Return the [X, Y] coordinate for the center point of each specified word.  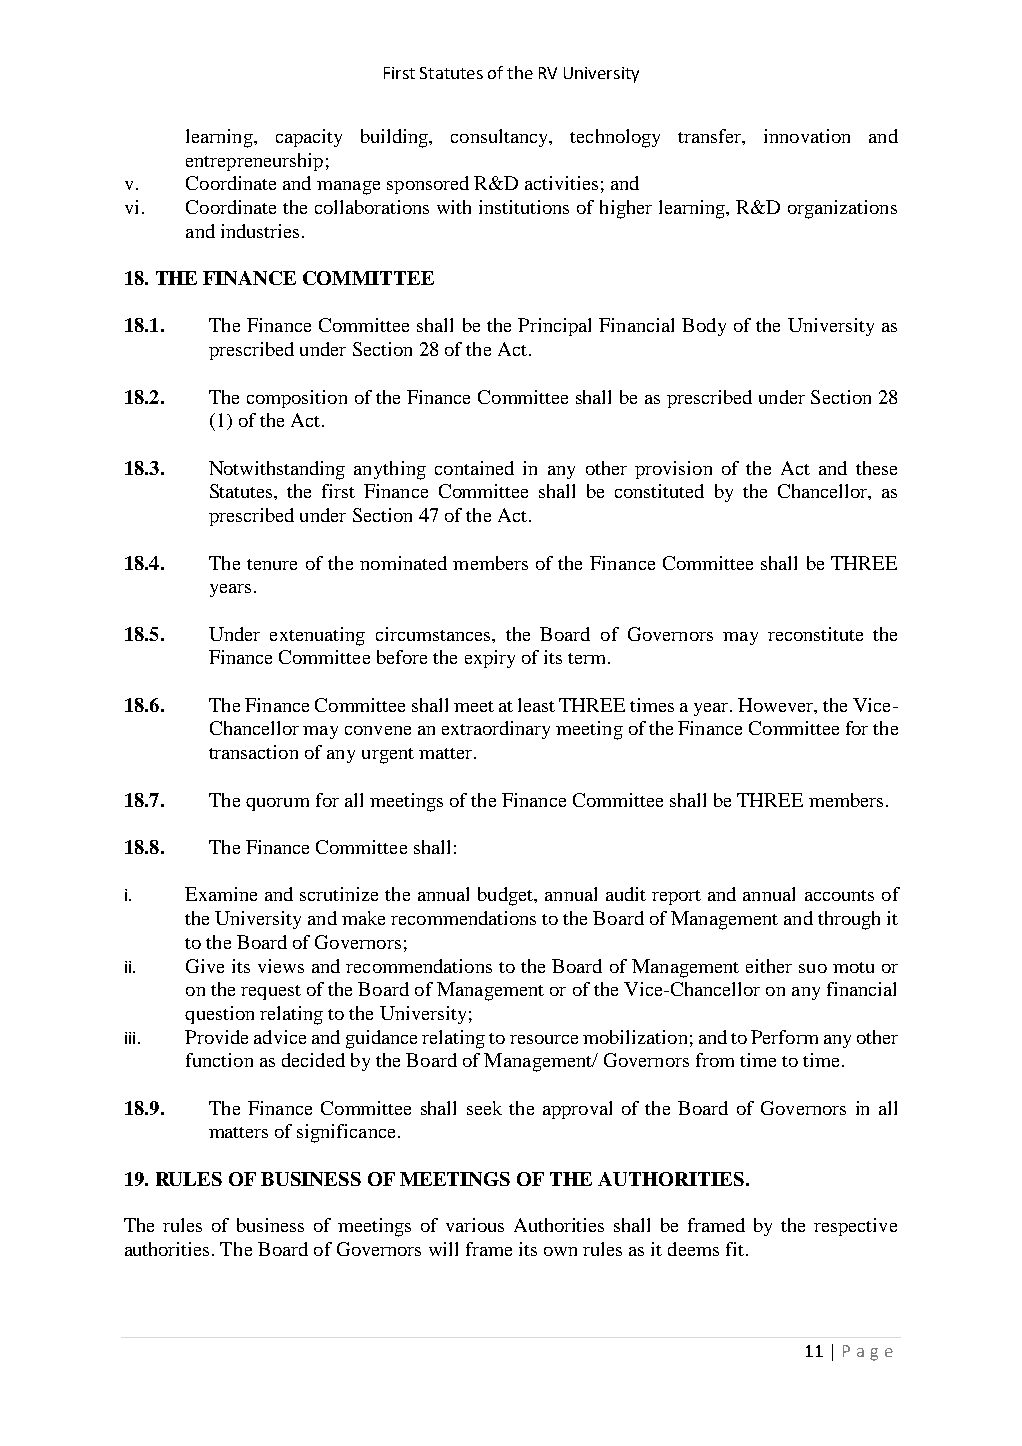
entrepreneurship [254, 162]
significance [346, 1133]
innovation [807, 136]
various [475, 1225]
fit [735, 1249]
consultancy [501, 138]
